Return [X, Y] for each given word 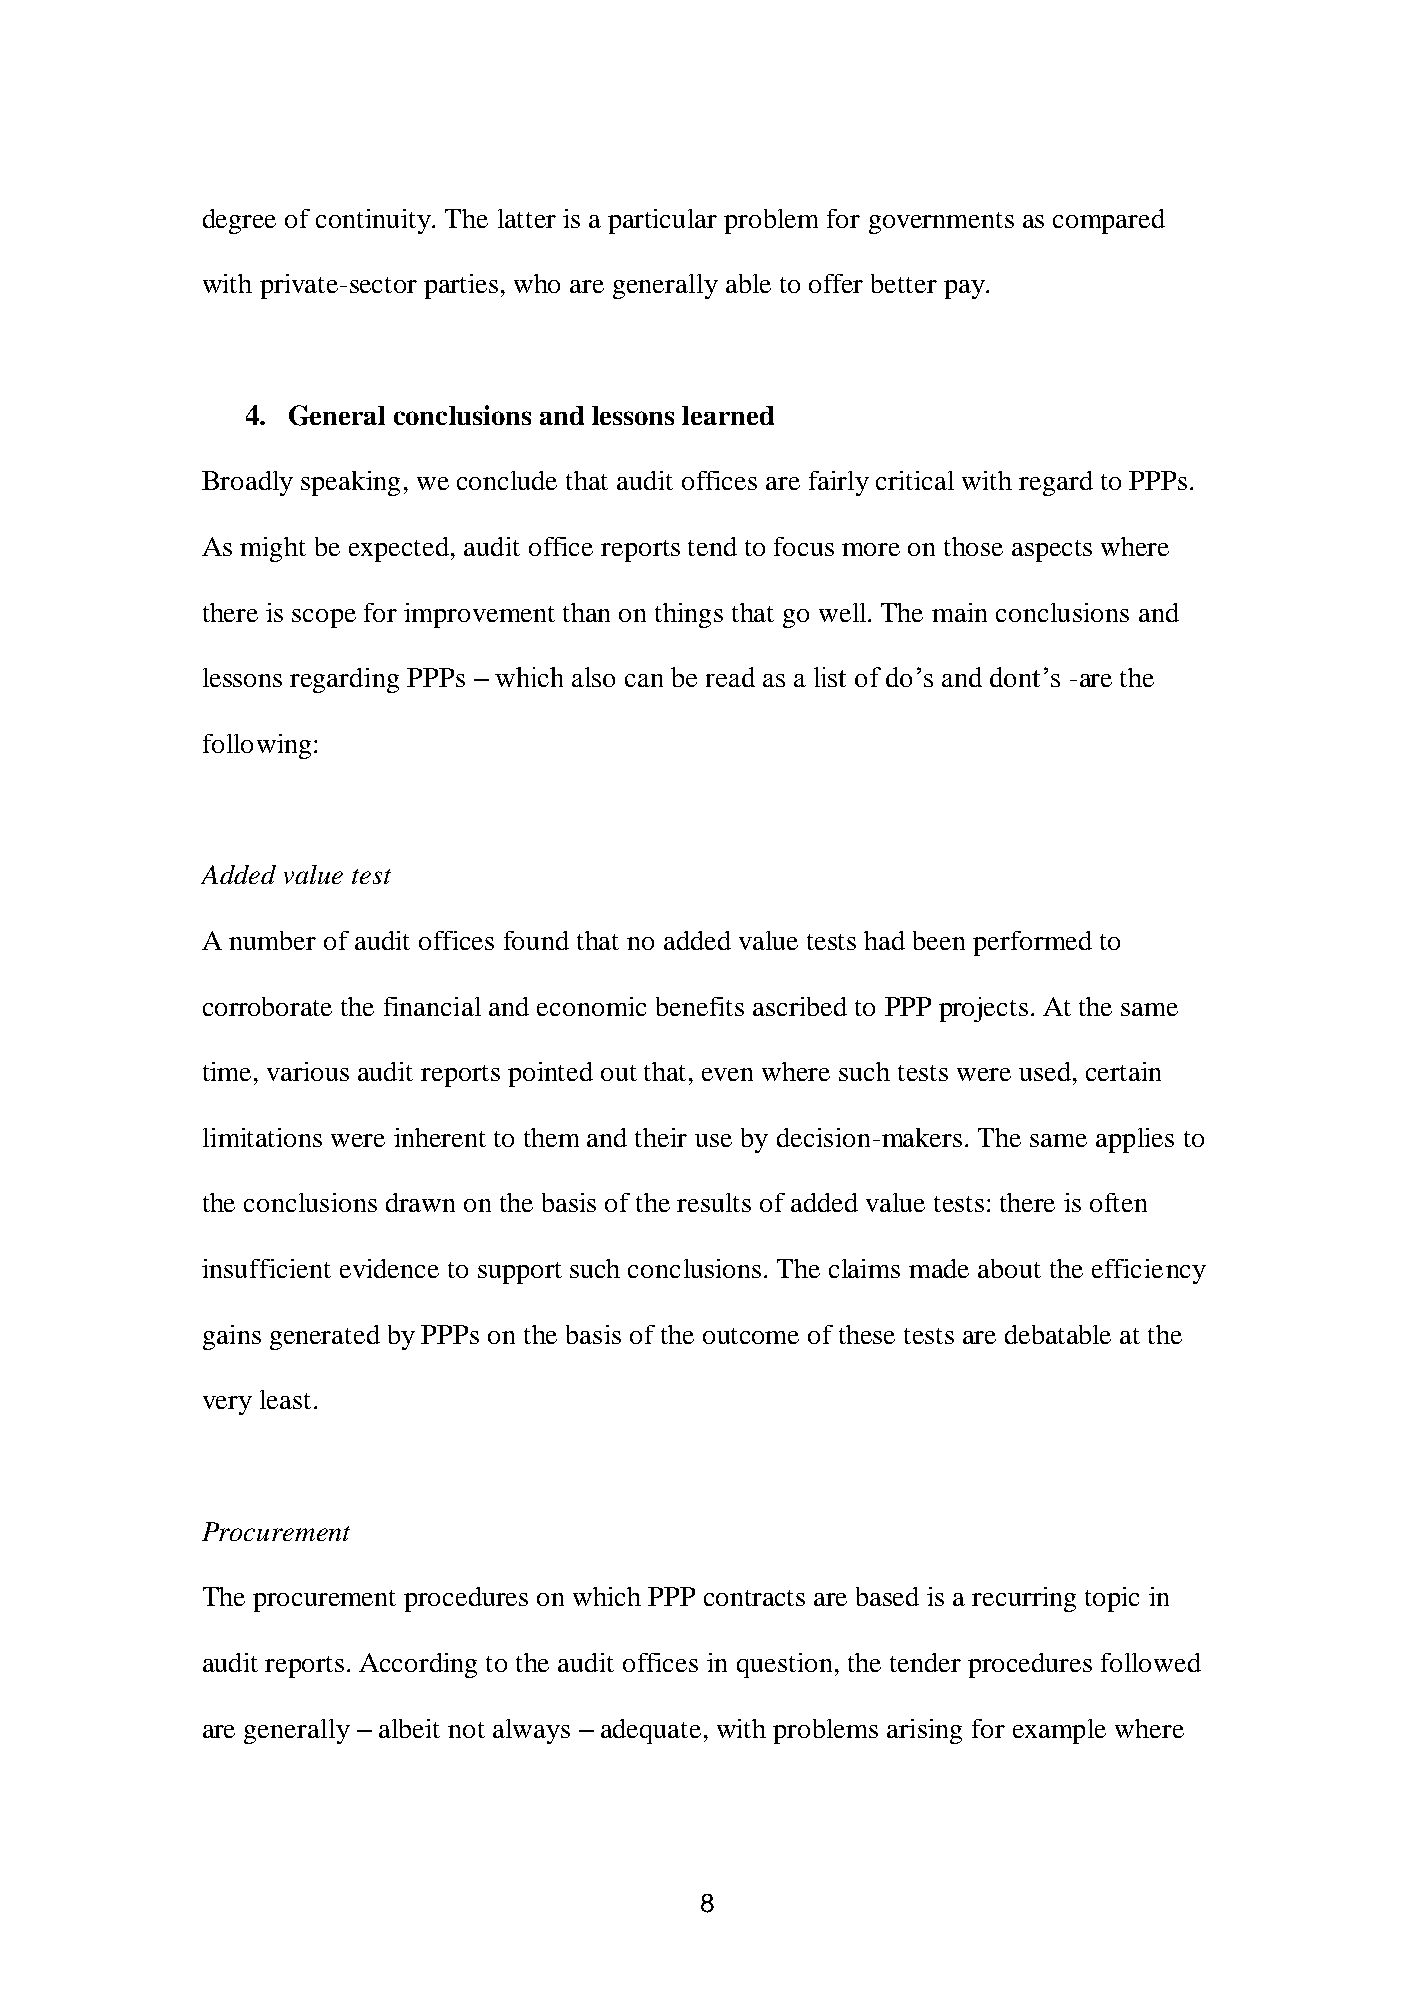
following [257, 746]
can [644, 680]
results [714, 1202]
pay [965, 289]
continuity [375, 221]
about [1009, 1268]
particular [662, 221]
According [418, 1665]
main [959, 612]
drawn [420, 1202]
